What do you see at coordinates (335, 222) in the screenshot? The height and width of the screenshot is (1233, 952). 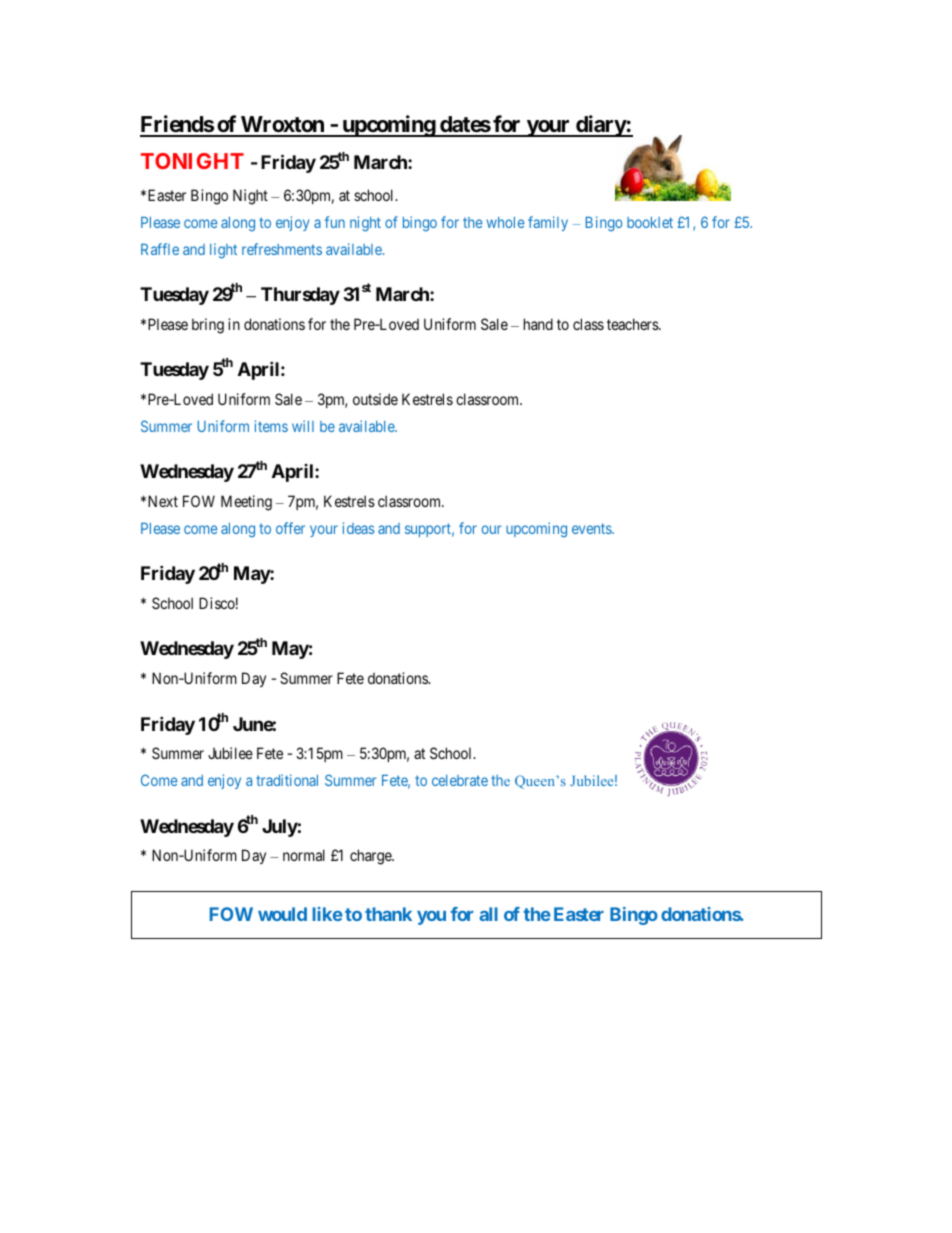 I see `fun` at bounding box center [335, 222].
